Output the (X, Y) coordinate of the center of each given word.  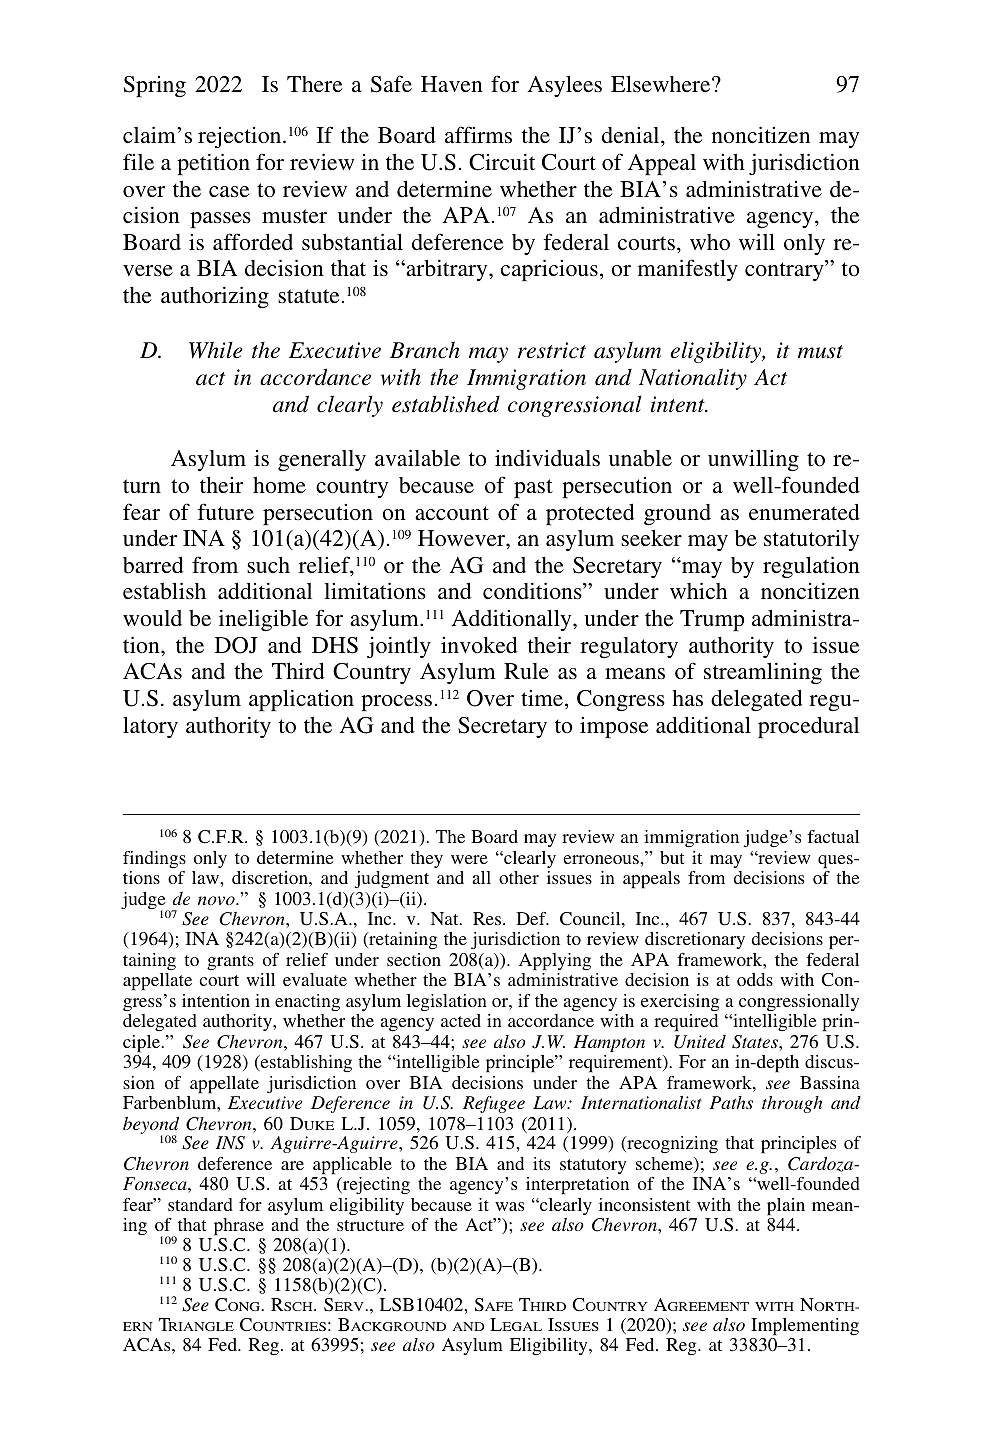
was (509, 1206)
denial (632, 135)
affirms (478, 135)
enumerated (804, 512)
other (519, 877)
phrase (239, 1227)
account (452, 513)
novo (217, 900)
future (226, 511)
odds (755, 979)
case (229, 192)
